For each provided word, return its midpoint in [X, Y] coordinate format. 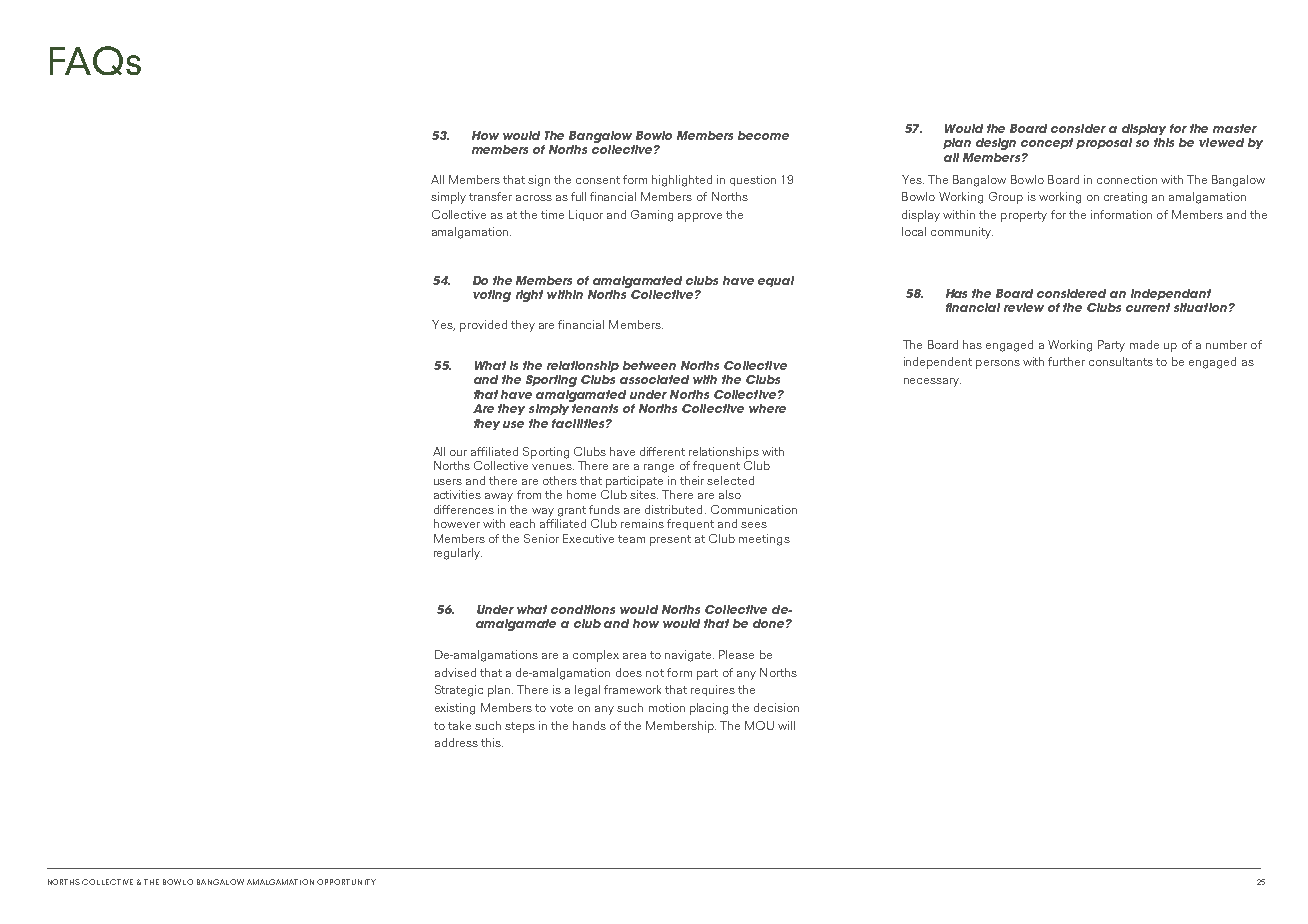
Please [736, 654]
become [763, 135]
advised [455, 672]
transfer [490, 196]
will [786, 725]
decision [776, 707]
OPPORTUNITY [346, 882]
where [767, 408]
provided [483, 326]
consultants [1121, 361]
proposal [1104, 143]
